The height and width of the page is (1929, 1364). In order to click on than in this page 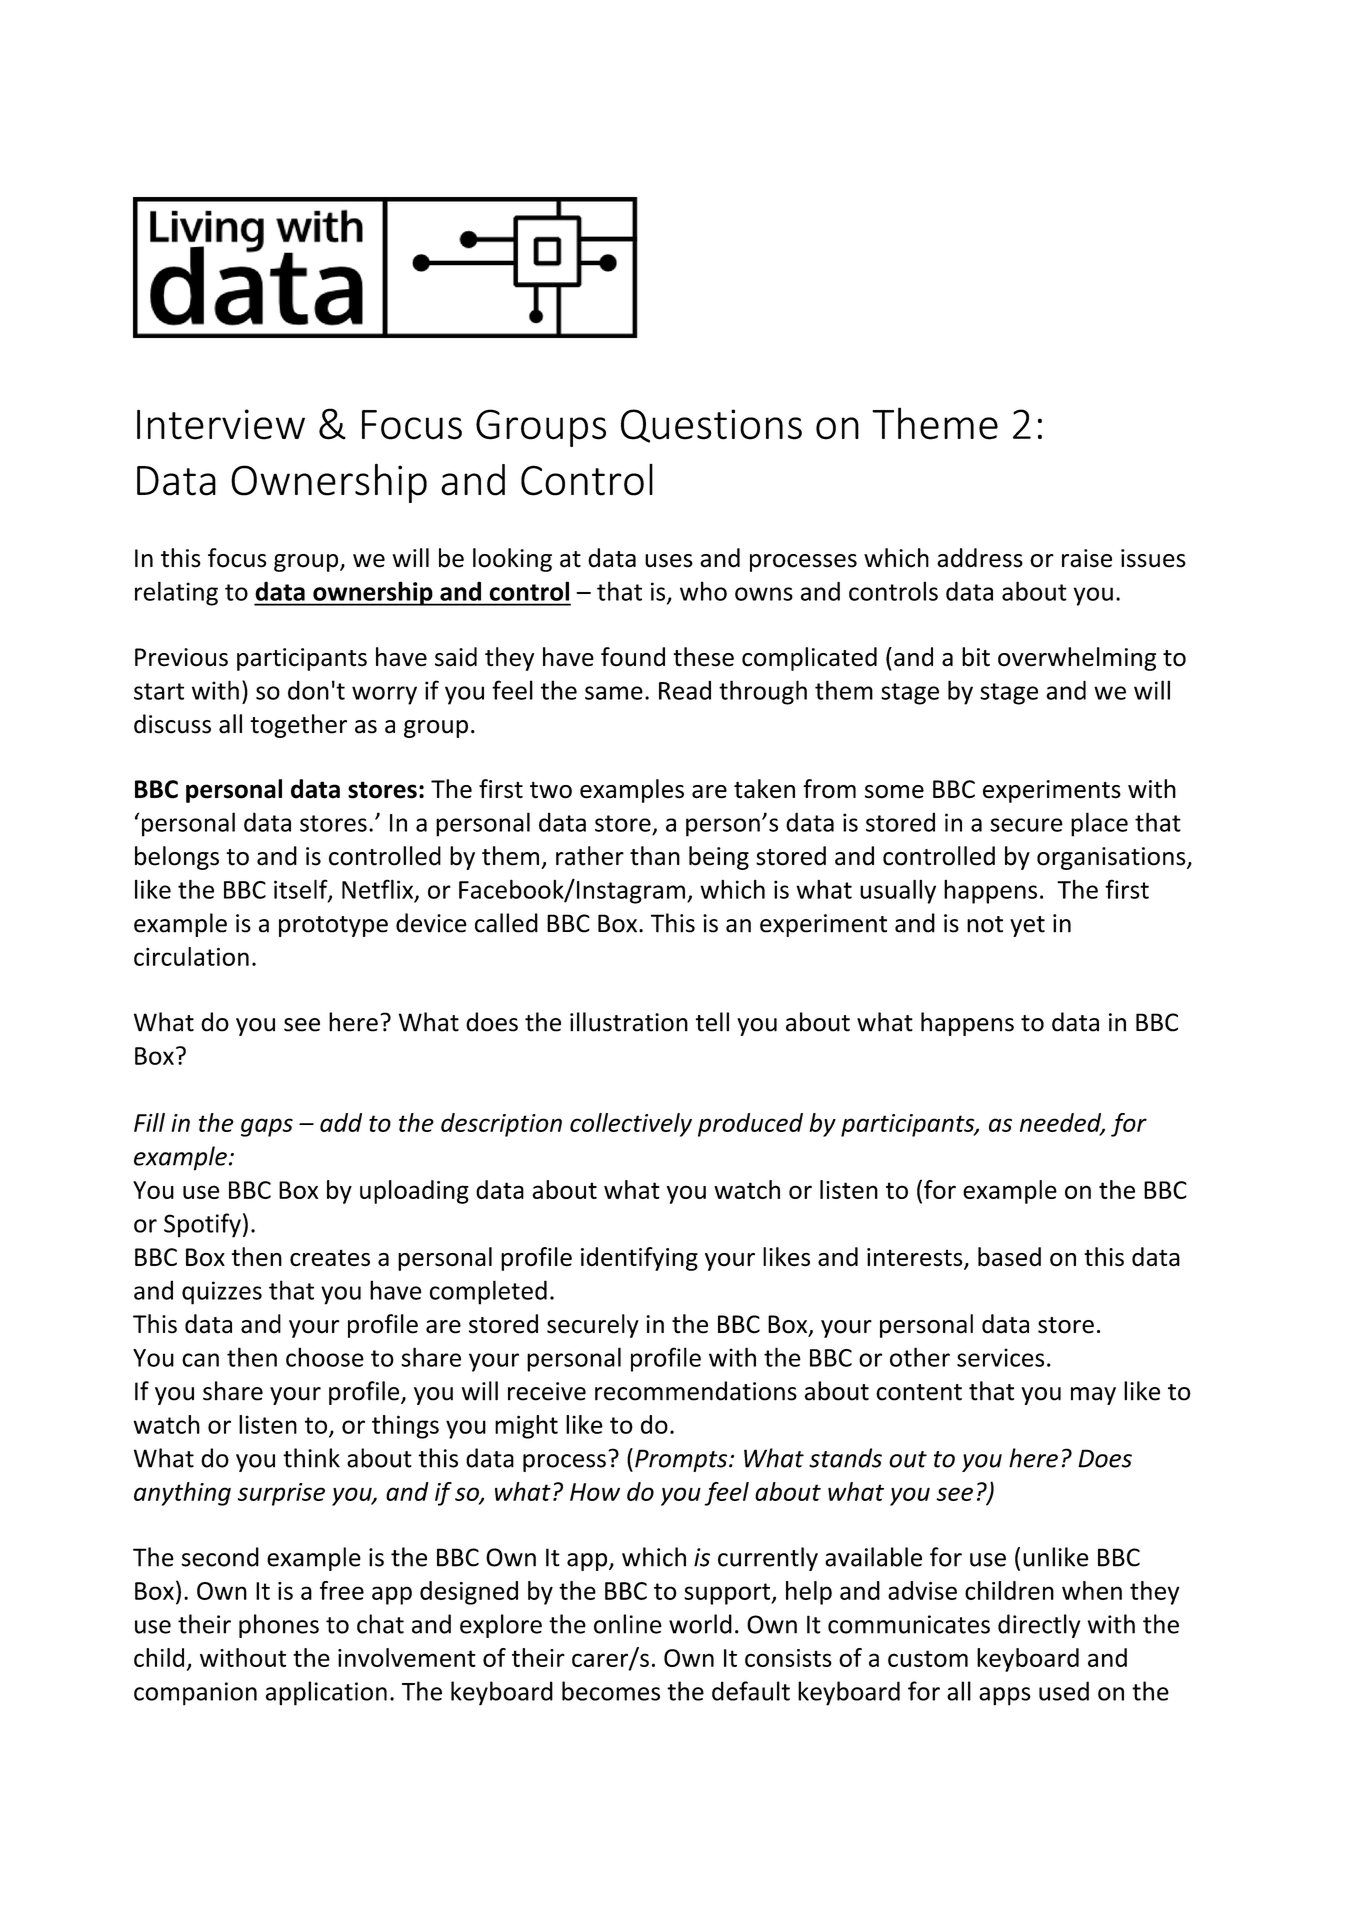, I will do `click(655, 856)`.
